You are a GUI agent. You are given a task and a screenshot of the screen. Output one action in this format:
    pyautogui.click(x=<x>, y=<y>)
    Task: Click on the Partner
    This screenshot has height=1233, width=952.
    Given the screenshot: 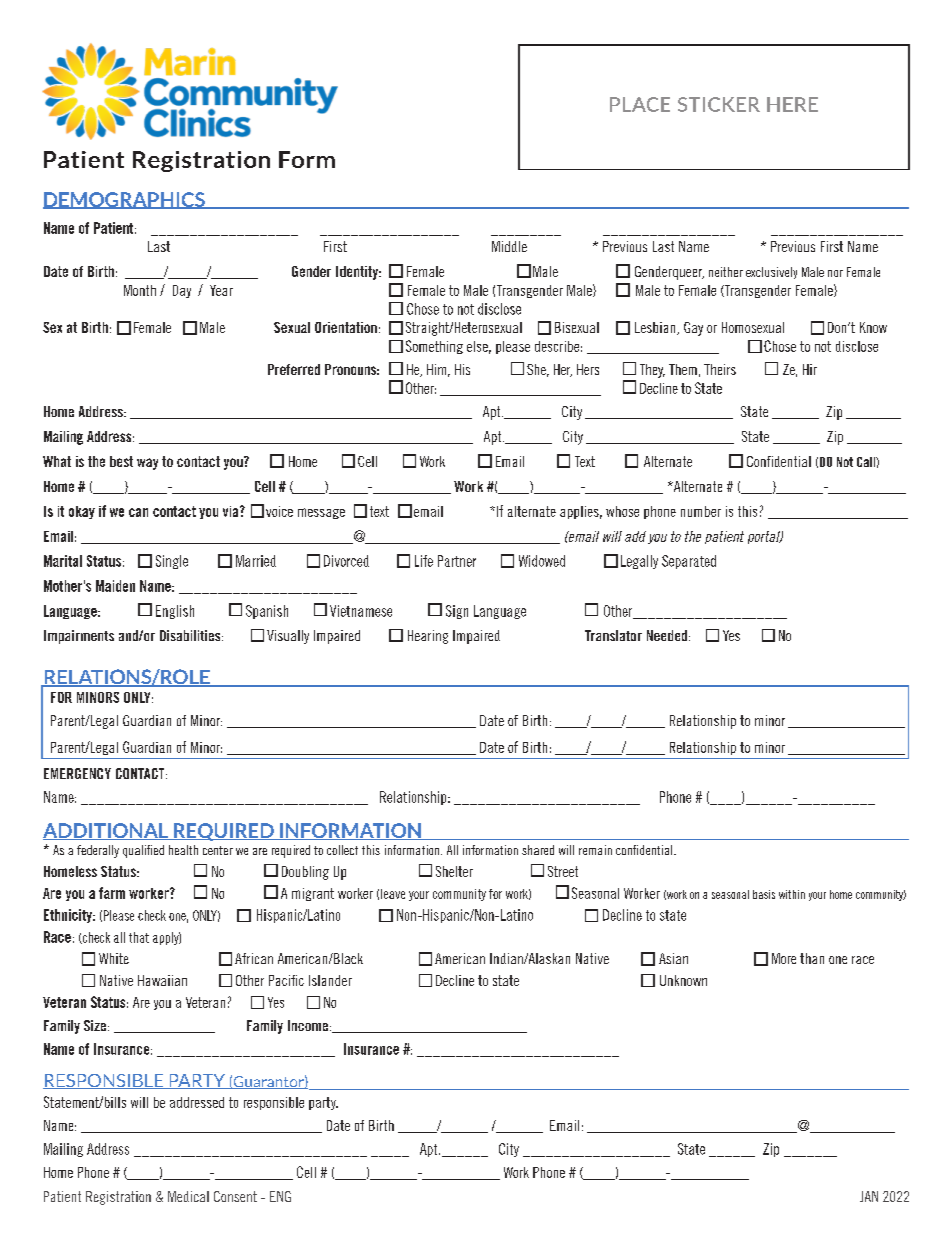 What is the action you would take?
    pyautogui.click(x=457, y=561)
